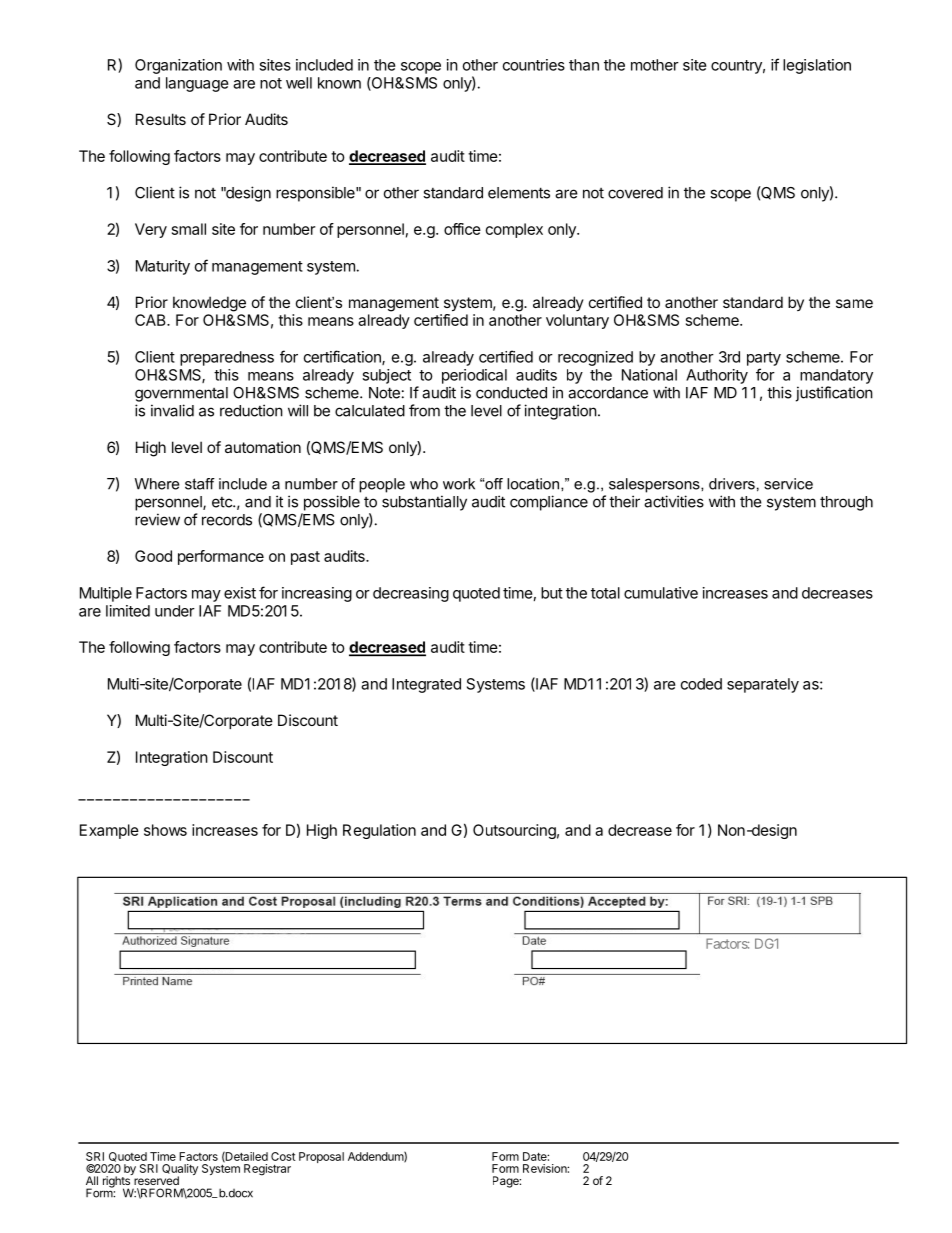 The width and height of the screenshot is (952, 1233). I want to click on countries, so click(534, 65).
